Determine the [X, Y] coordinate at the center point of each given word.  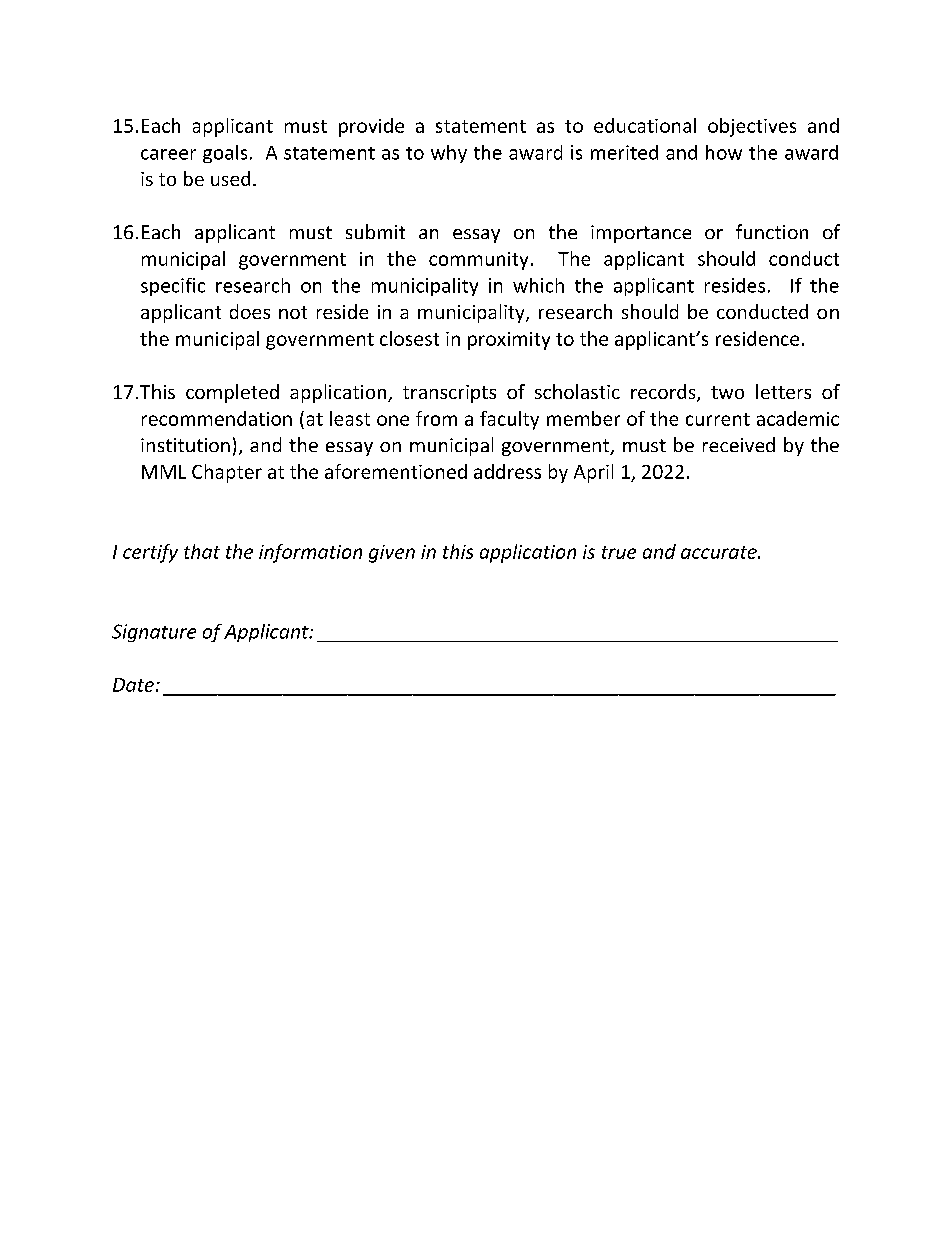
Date [133, 685]
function [772, 231]
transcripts [449, 394]
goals [225, 154]
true [619, 552]
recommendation [217, 418]
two [727, 392]
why [449, 154]
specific [173, 287]
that [202, 551]
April [593, 473]
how [724, 152]
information [310, 553]
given [392, 554]
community [478, 261]
